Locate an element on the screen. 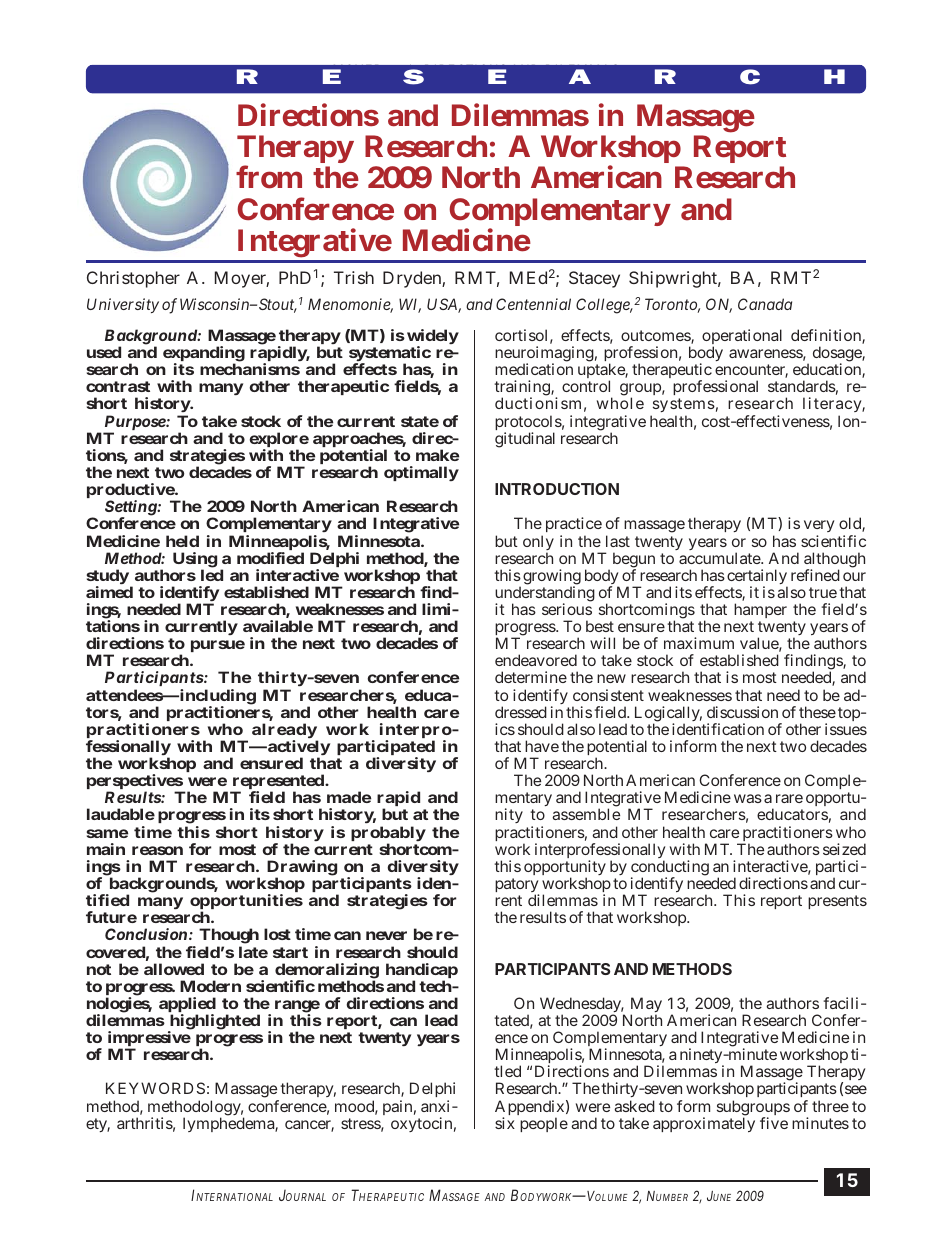 Image resolution: width=952 pixels, height=1233 pixels. held is located at coordinates (182, 541).
